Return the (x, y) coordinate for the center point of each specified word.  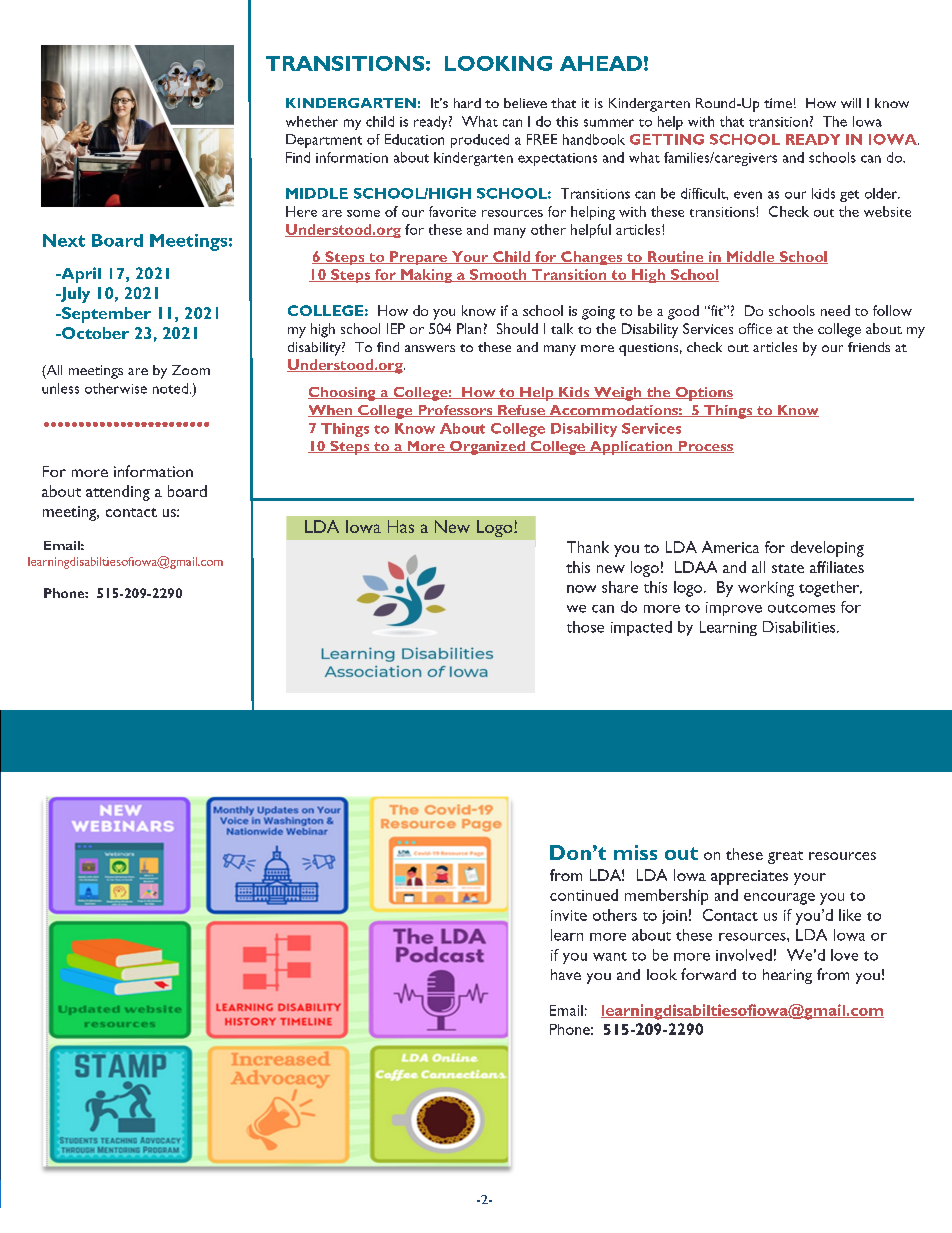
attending (118, 493)
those (585, 627)
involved (744, 955)
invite (569, 915)
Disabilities (800, 627)
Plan (469, 328)
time (778, 103)
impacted (641, 628)
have (566, 974)
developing (827, 549)
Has (401, 526)
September (105, 315)
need (835, 310)
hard (467, 103)
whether (312, 121)
